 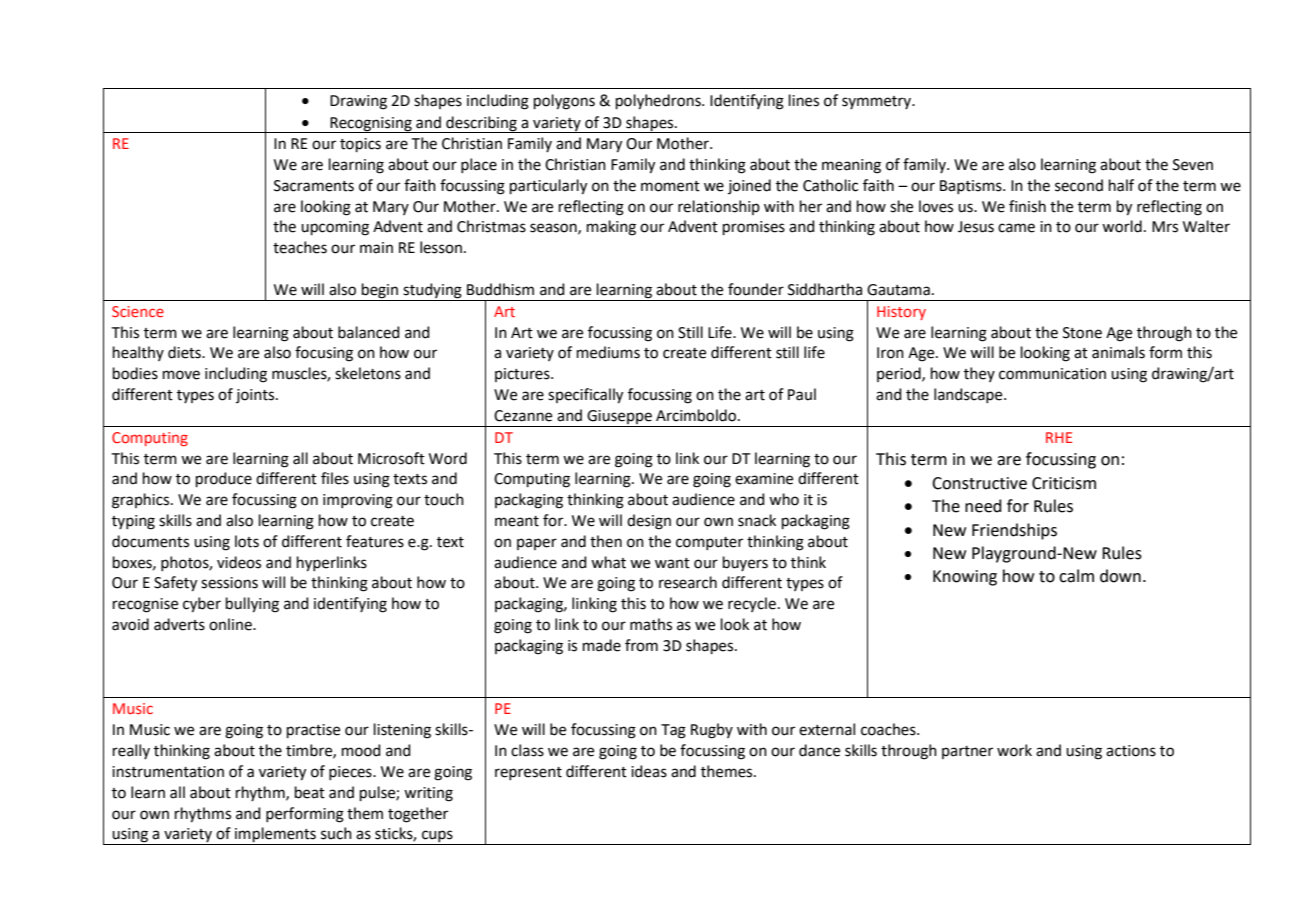 What do you see at coordinates (764, 479) in the image?
I see `examine` at bounding box center [764, 479].
